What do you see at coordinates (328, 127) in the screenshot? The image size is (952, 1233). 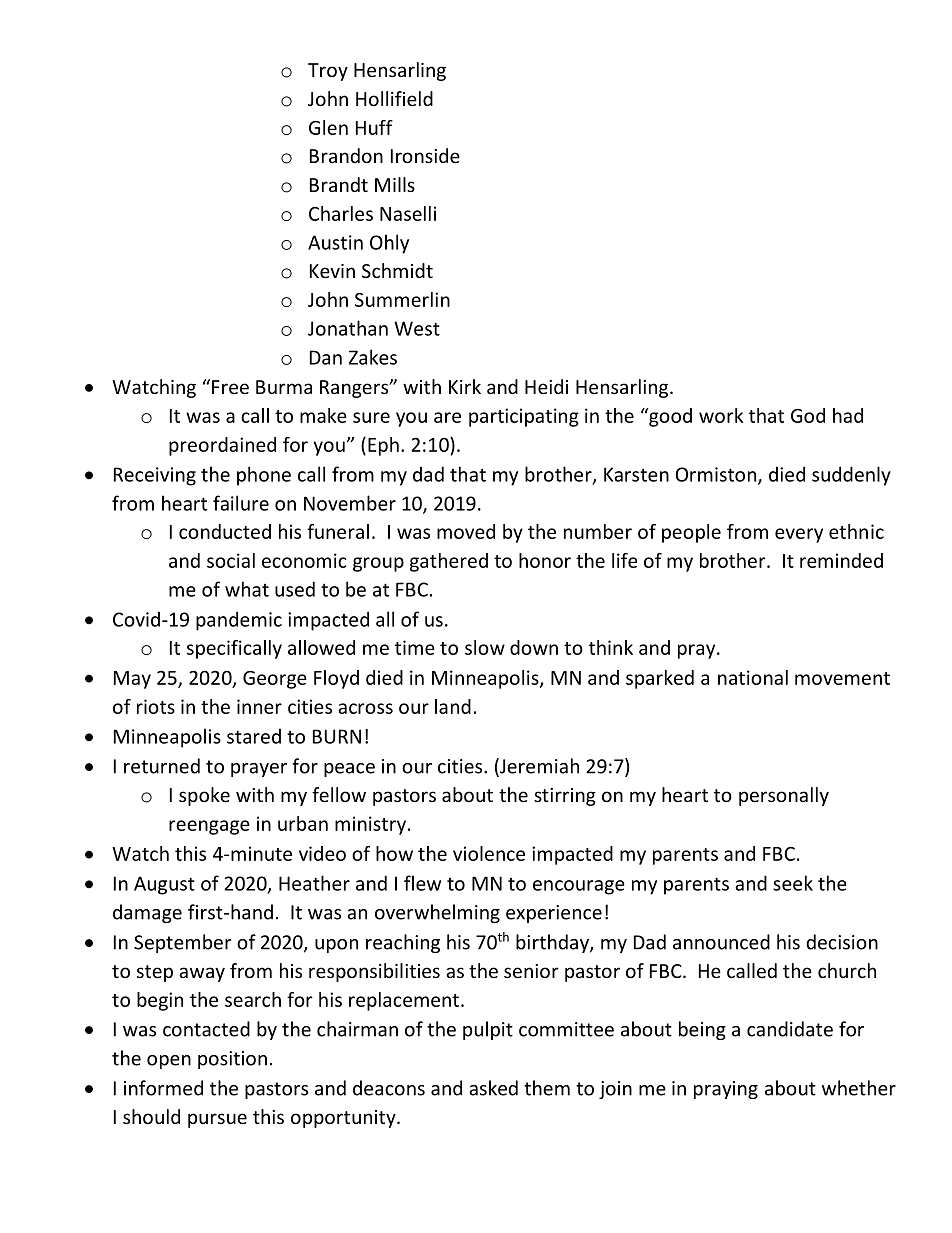 I see `Glen` at bounding box center [328, 127].
